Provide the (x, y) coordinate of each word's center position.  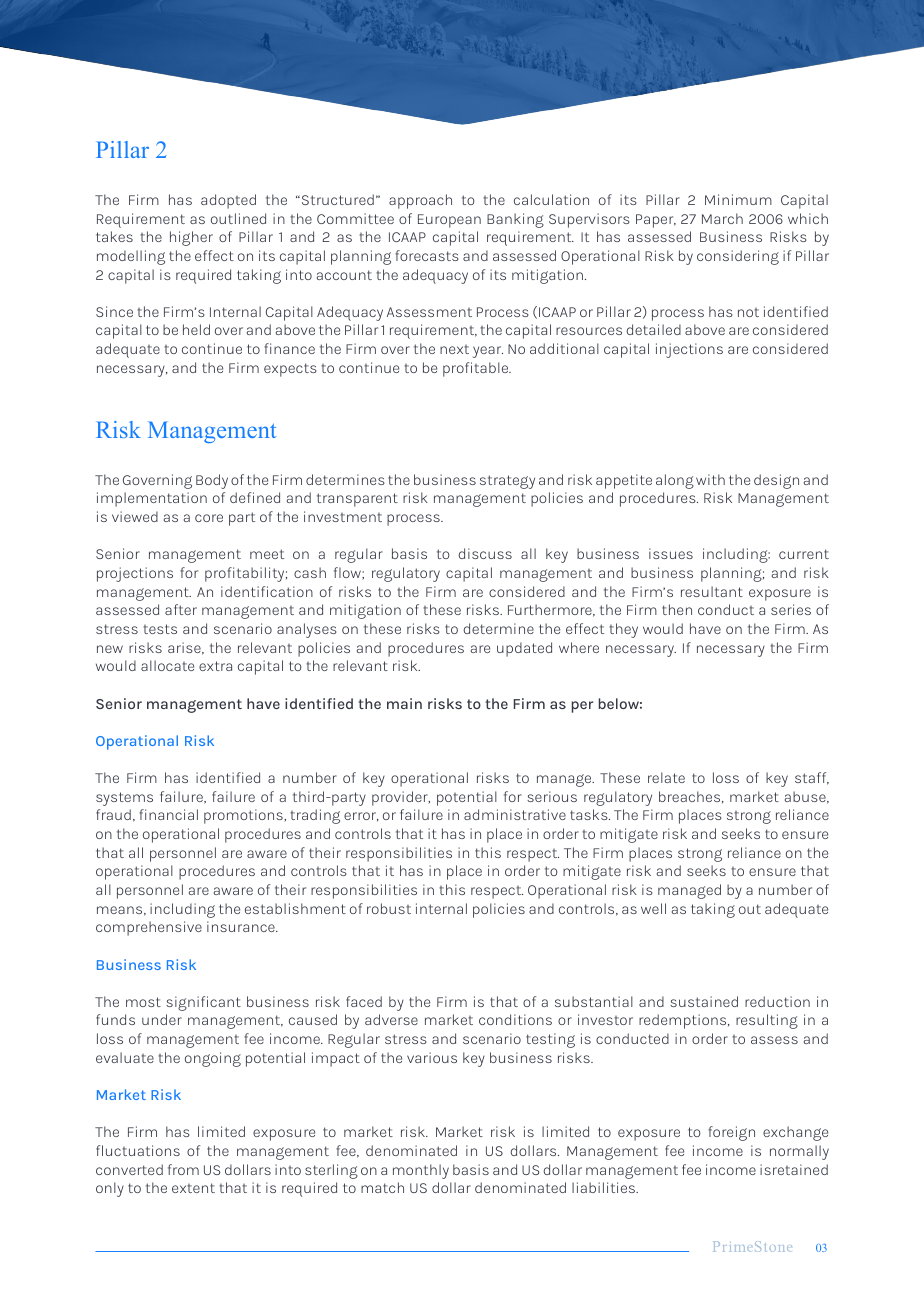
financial (168, 814)
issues (671, 553)
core (209, 518)
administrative (515, 814)
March (722, 218)
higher (191, 238)
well (653, 908)
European (449, 221)
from (183, 1169)
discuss (485, 553)
